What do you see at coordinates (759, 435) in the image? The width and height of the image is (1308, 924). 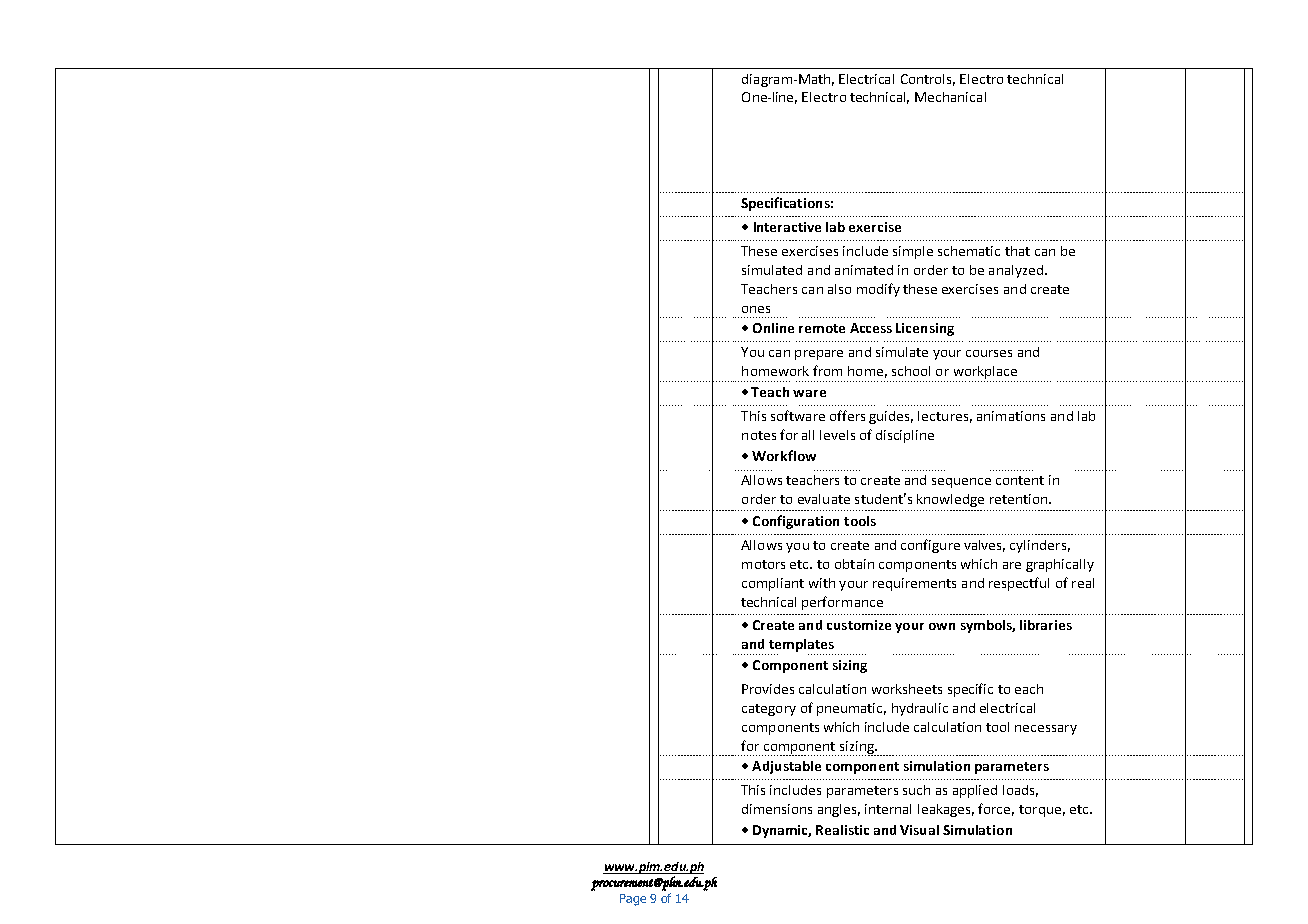 I see `notes` at bounding box center [759, 435].
